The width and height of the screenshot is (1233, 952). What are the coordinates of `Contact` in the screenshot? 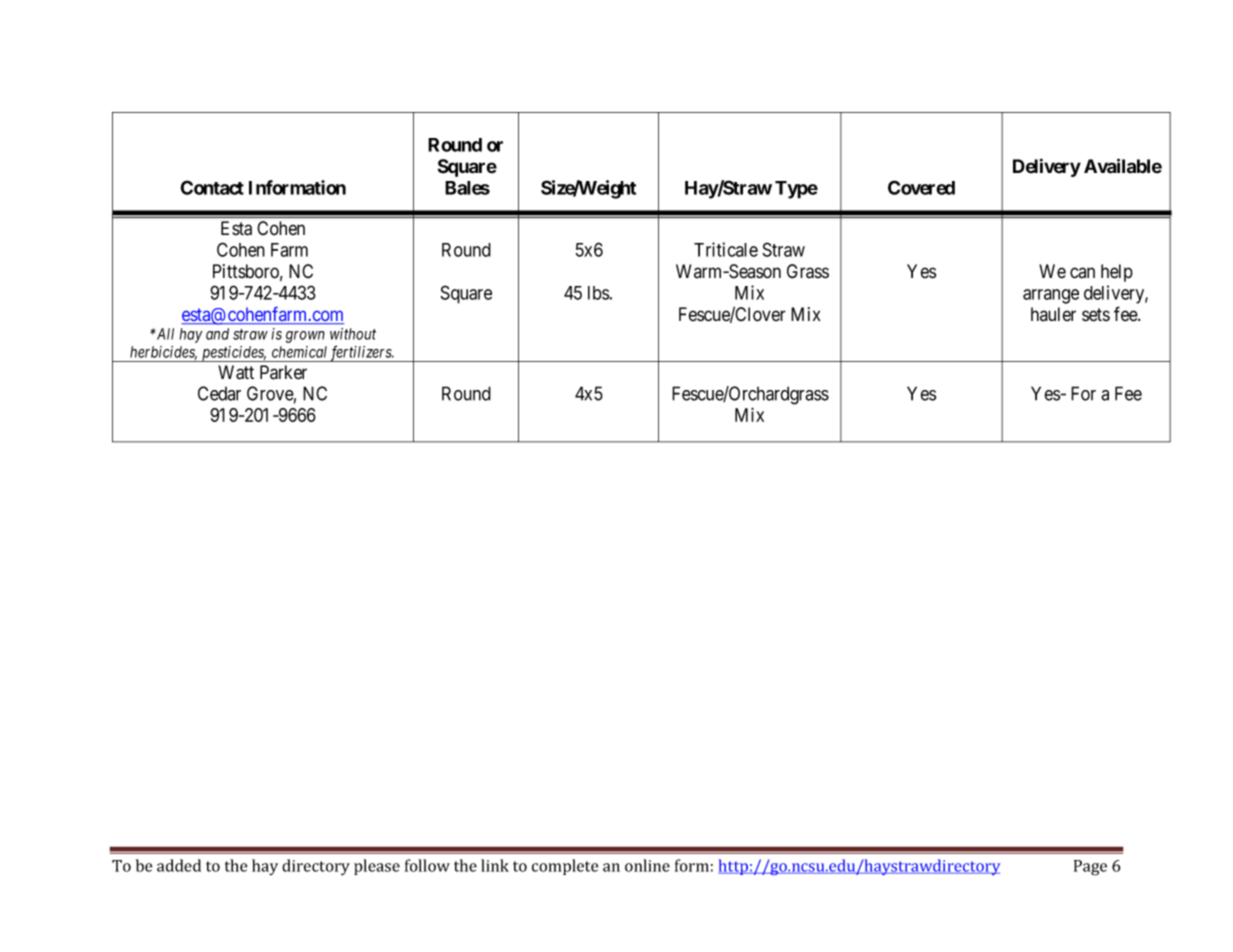 It's located at (212, 187).
